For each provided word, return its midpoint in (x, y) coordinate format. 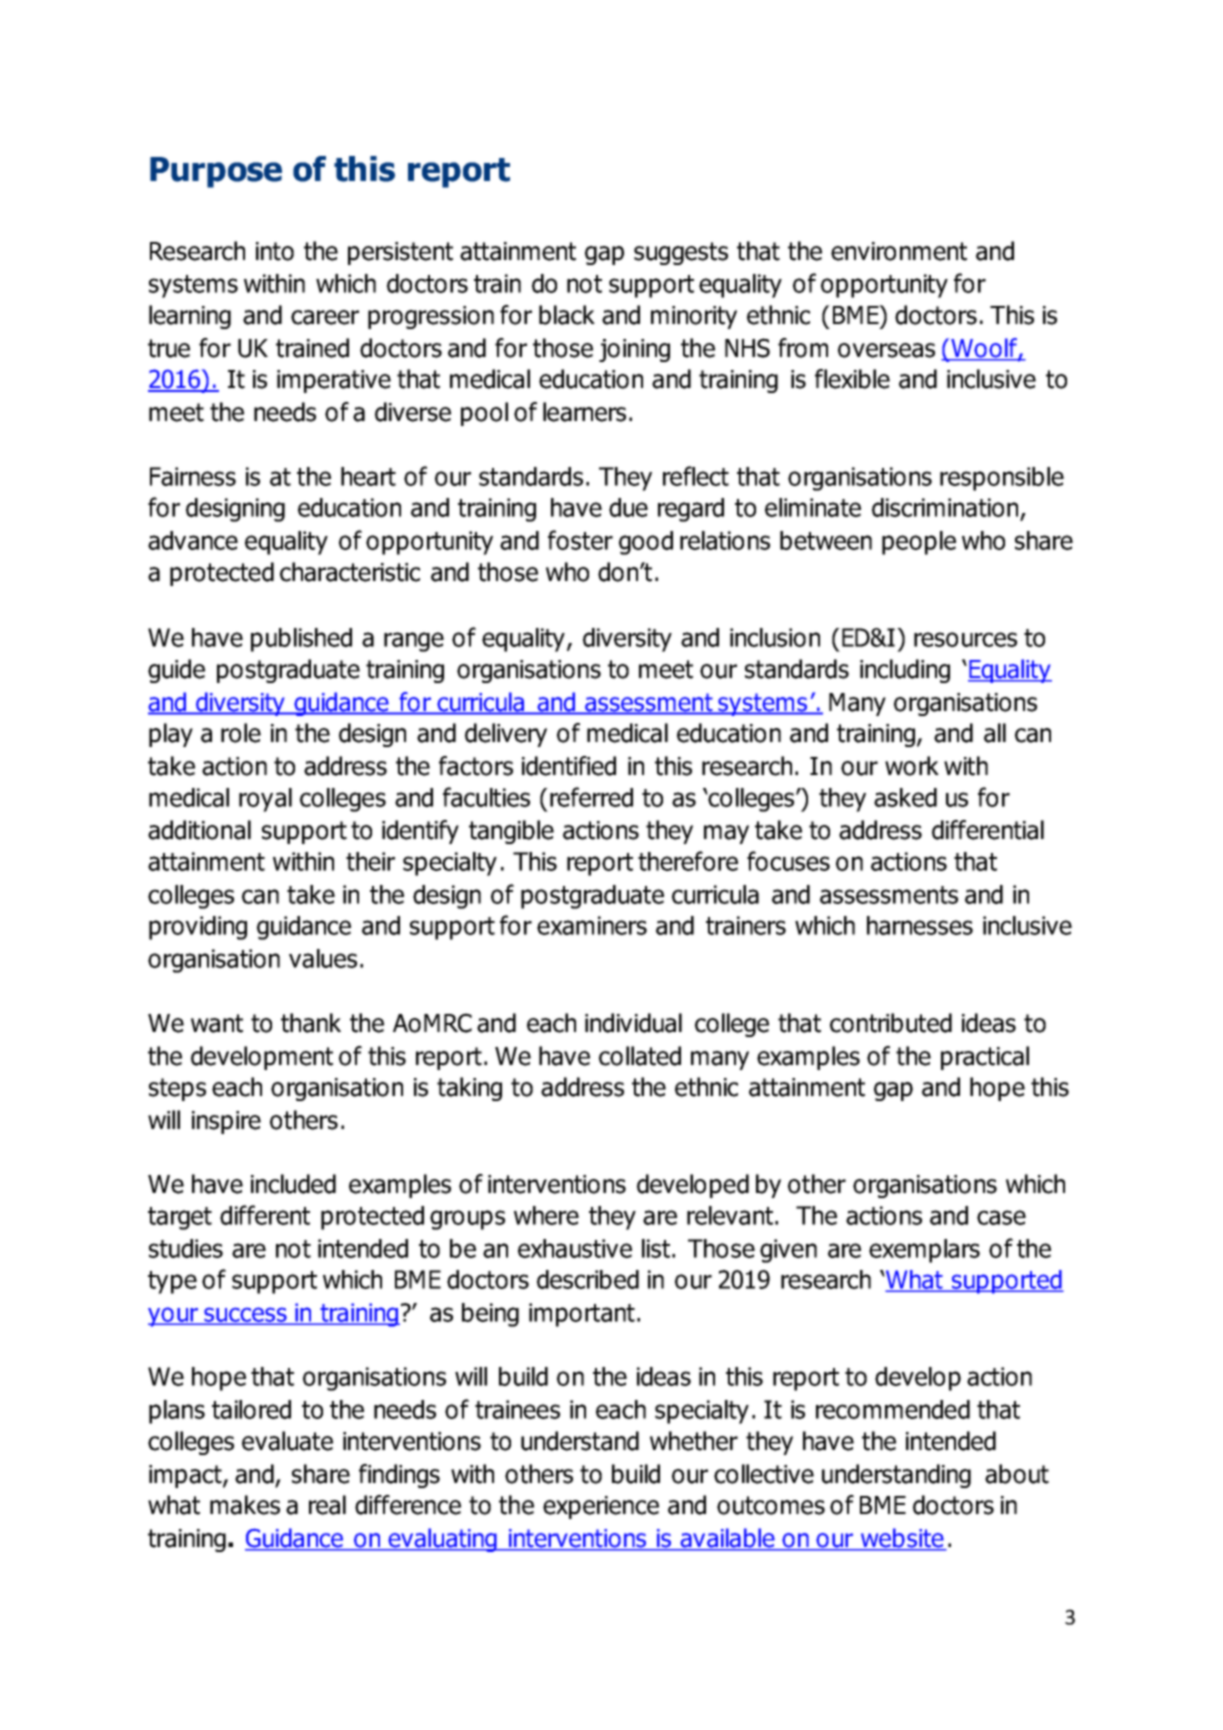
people (919, 543)
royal (265, 800)
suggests (681, 253)
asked (905, 797)
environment (899, 251)
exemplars (924, 1251)
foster (580, 540)
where (546, 1215)
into (275, 251)
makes (245, 1505)
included (293, 1184)
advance (193, 540)
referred (591, 797)
